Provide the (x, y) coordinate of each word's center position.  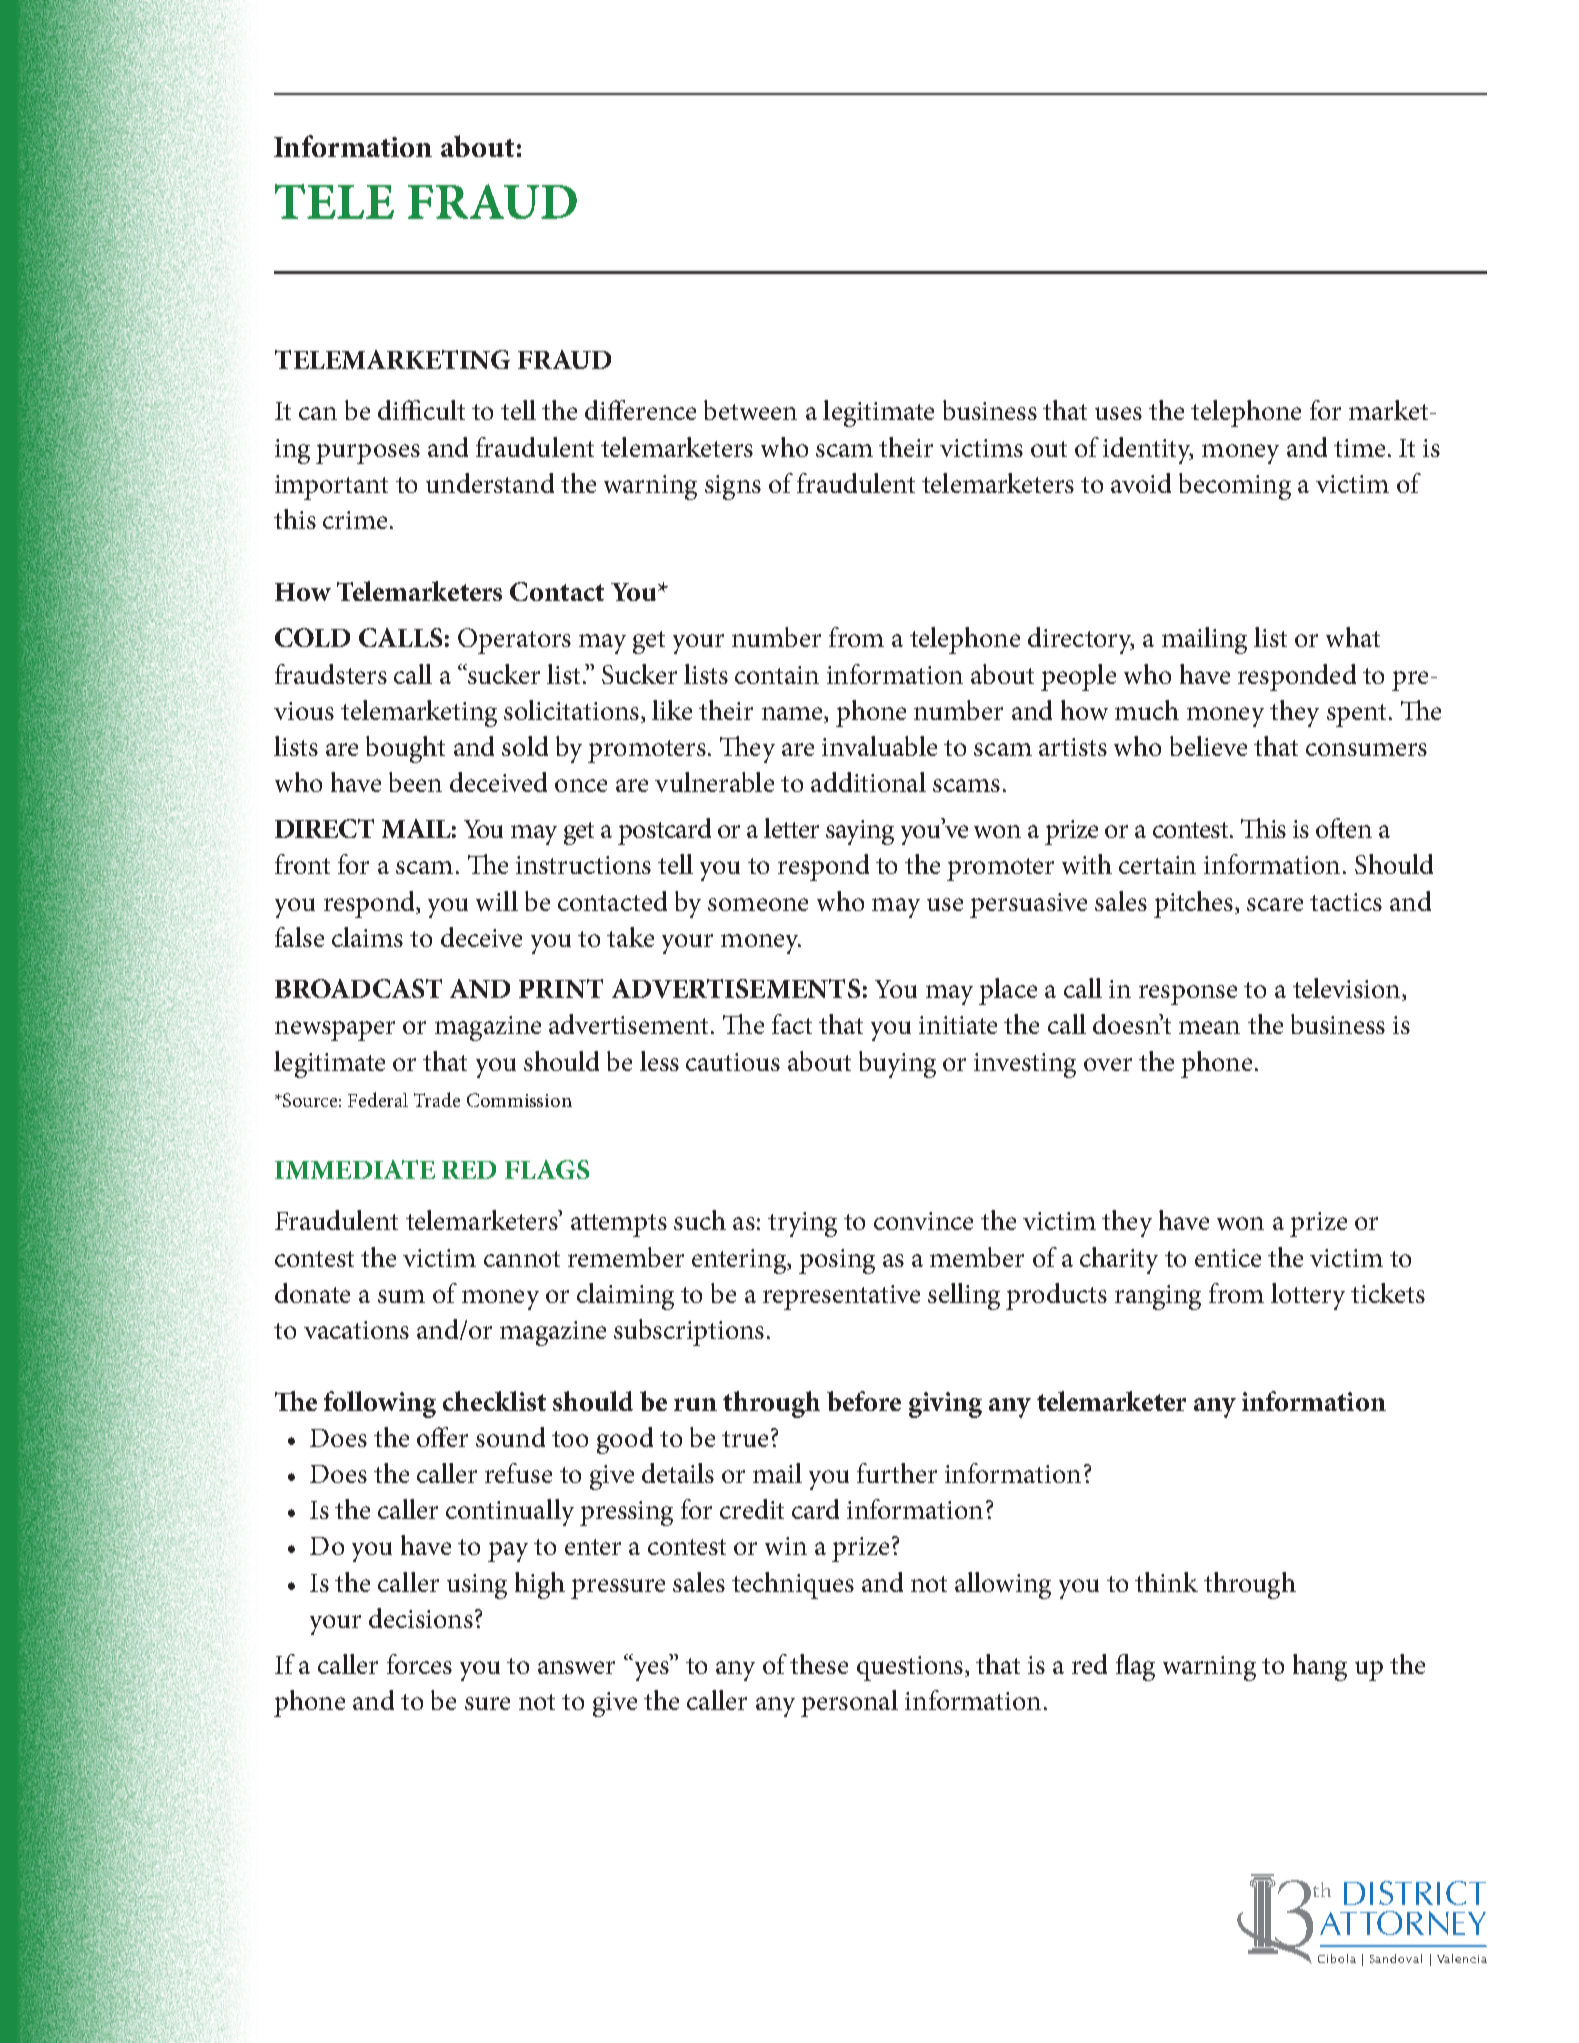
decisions (421, 1618)
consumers (1366, 749)
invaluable (879, 746)
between (750, 410)
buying (897, 1064)
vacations (356, 1330)
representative (841, 1297)
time (1359, 448)
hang (1320, 1667)
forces (419, 1664)
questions (910, 1668)
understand (490, 483)
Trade (437, 1099)
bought (405, 749)
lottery (1308, 1296)
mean (1209, 1027)
